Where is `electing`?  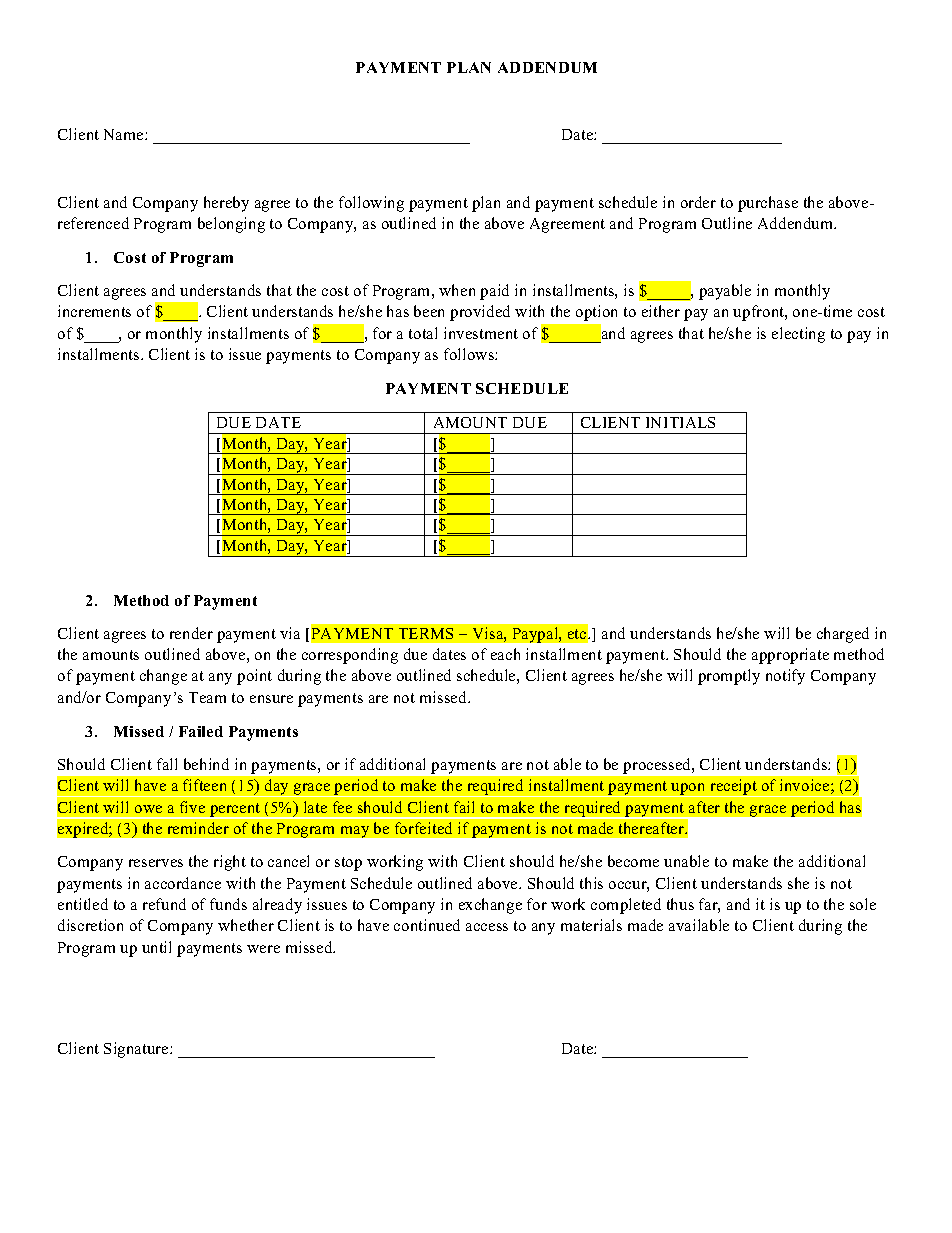 electing is located at coordinates (798, 335).
